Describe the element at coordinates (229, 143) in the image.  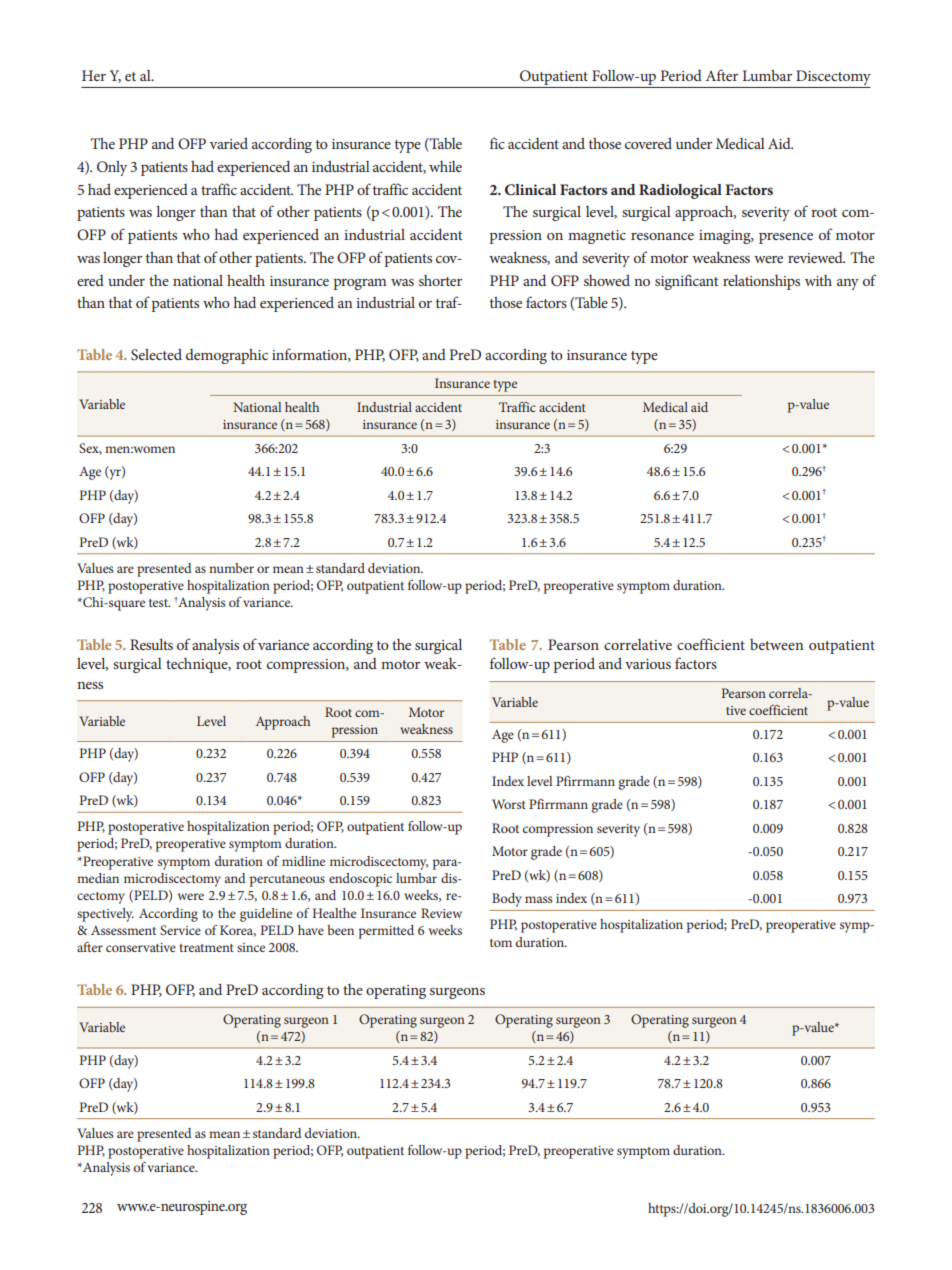
I see `varied` at that location.
